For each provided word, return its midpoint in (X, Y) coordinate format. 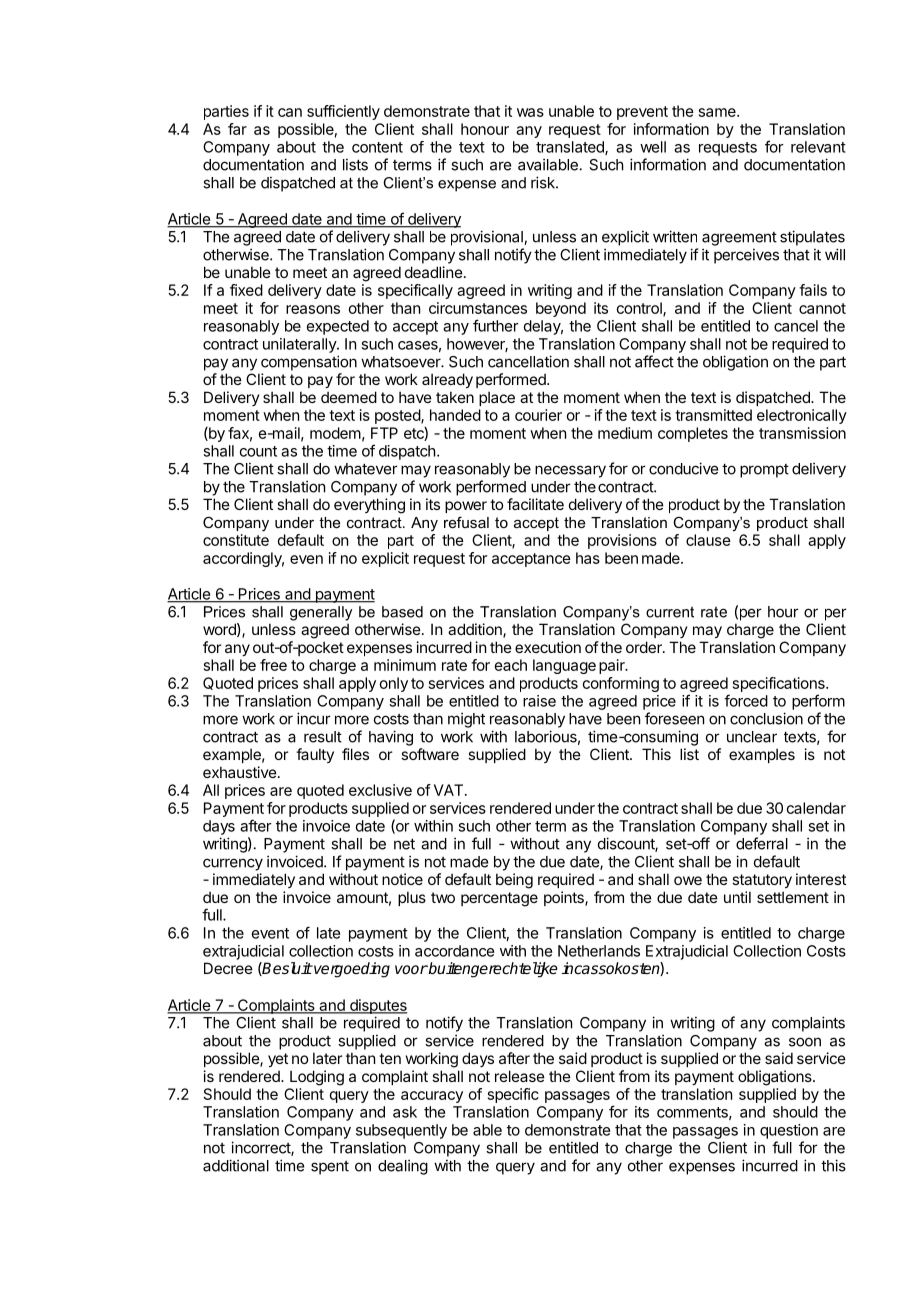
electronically (802, 416)
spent (330, 1168)
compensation (309, 363)
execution (548, 647)
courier (538, 415)
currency (233, 864)
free (273, 665)
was (530, 112)
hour (783, 612)
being (514, 881)
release (520, 1076)
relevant (818, 147)
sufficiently (343, 112)
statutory (762, 881)
